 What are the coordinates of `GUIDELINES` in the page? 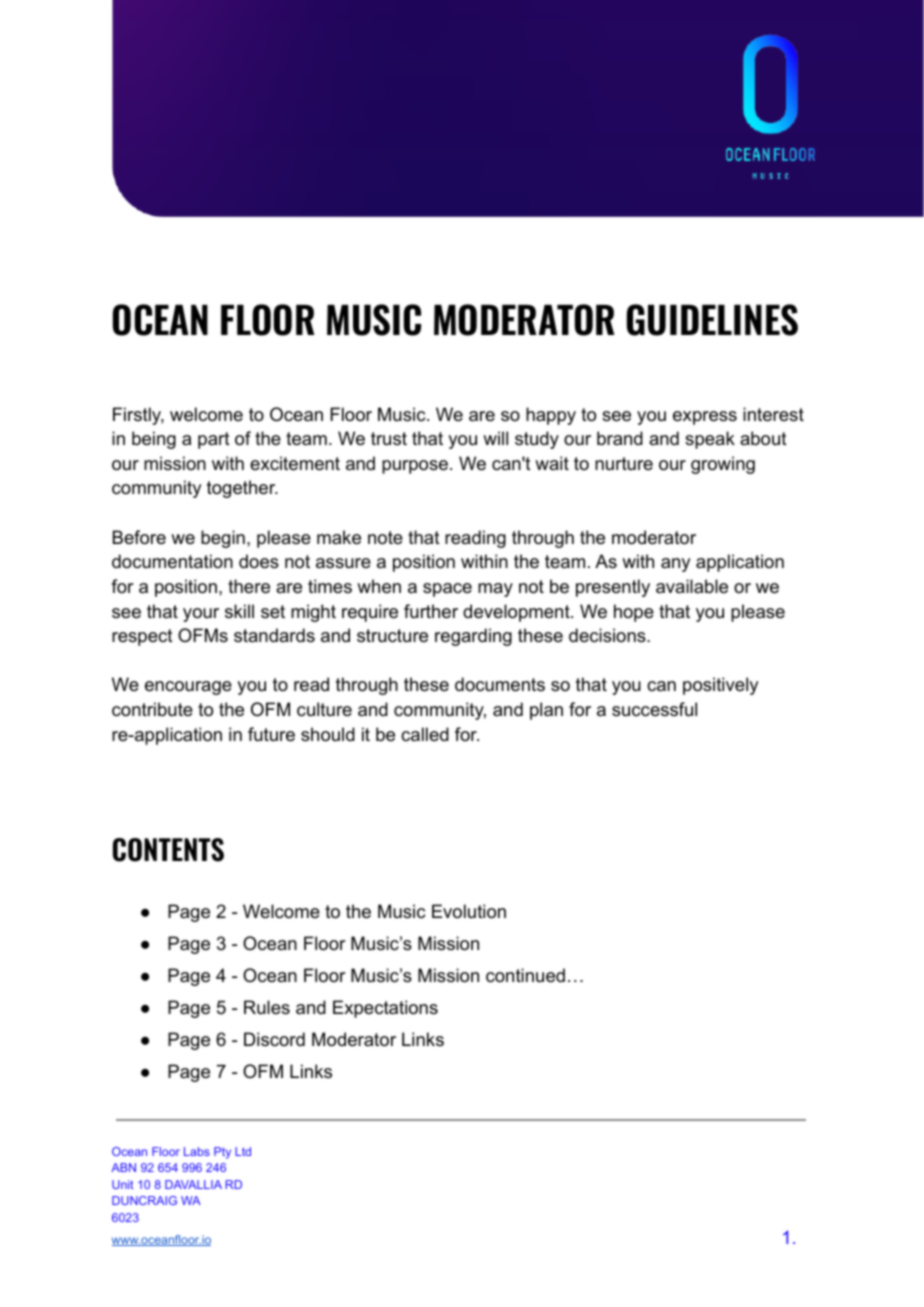 It's located at (712, 320).
